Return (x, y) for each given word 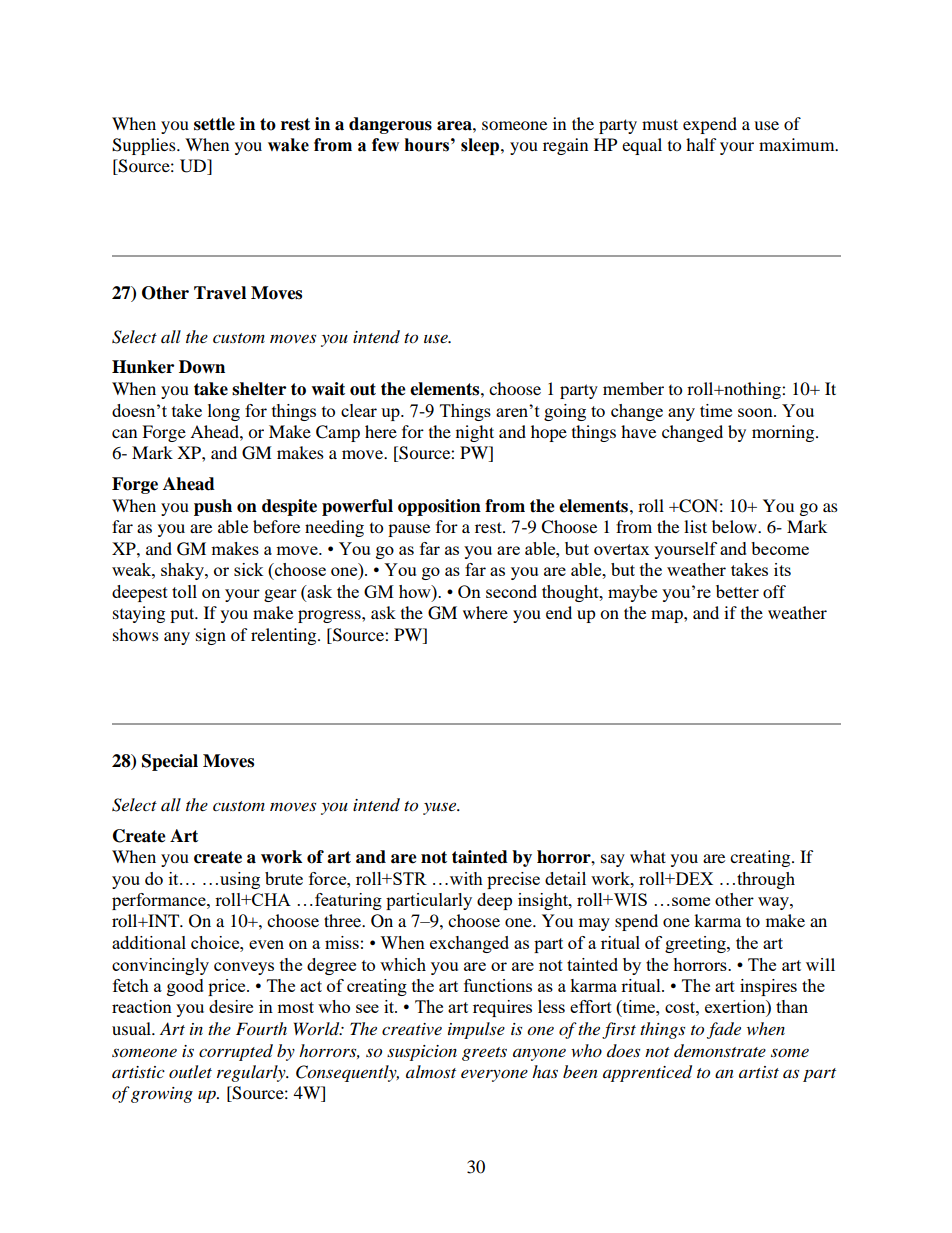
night (475, 433)
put (183, 615)
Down (202, 367)
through (766, 880)
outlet (190, 1071)
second (511, 591)
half (701, 144)
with (466, 878)
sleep (481, 146)
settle (214, 124)
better (737, 591)
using (240, 880)
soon (756, 412)
